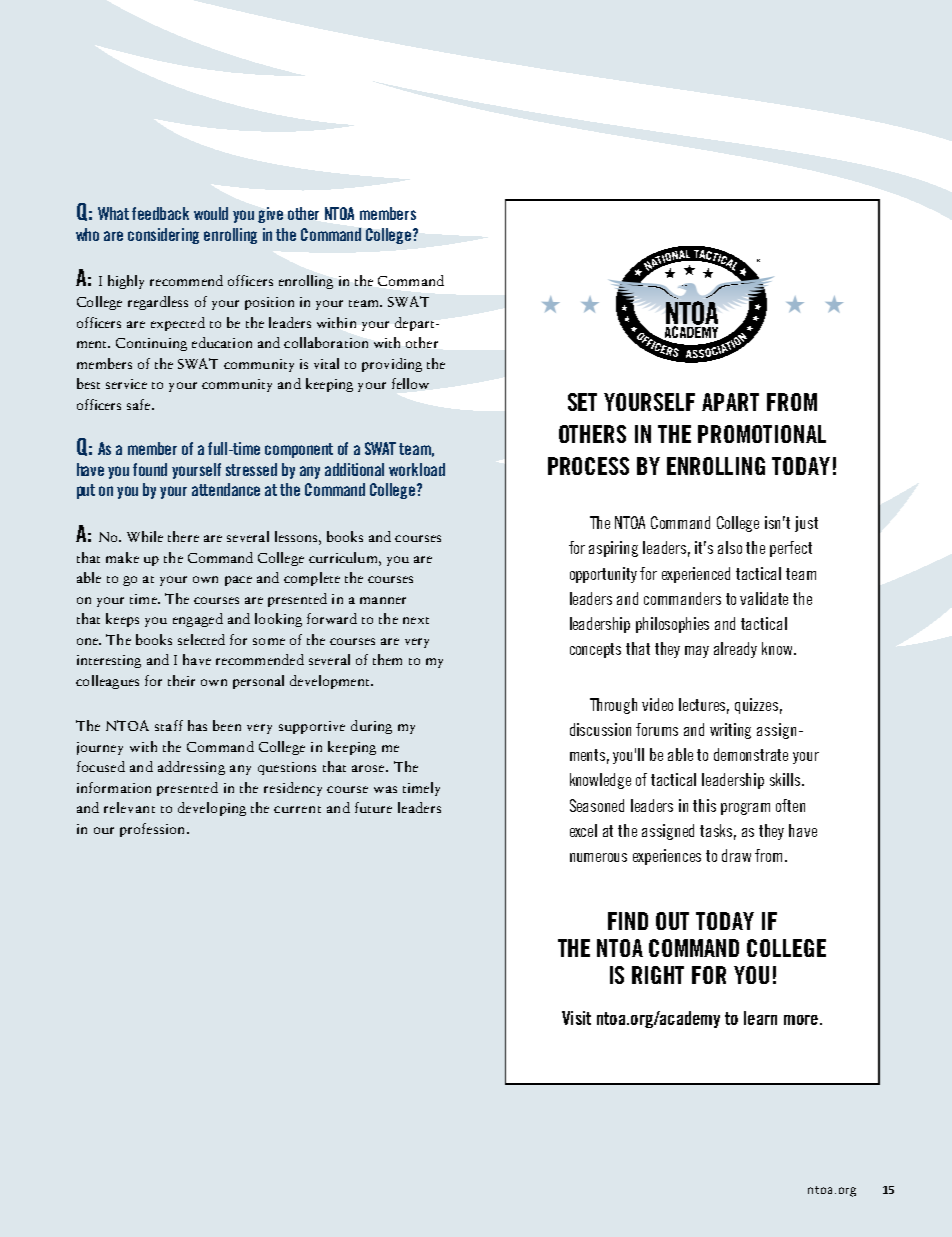  Describe the element at coordinates (760, 1018) in the screenshot. I see `learn` at that location.
